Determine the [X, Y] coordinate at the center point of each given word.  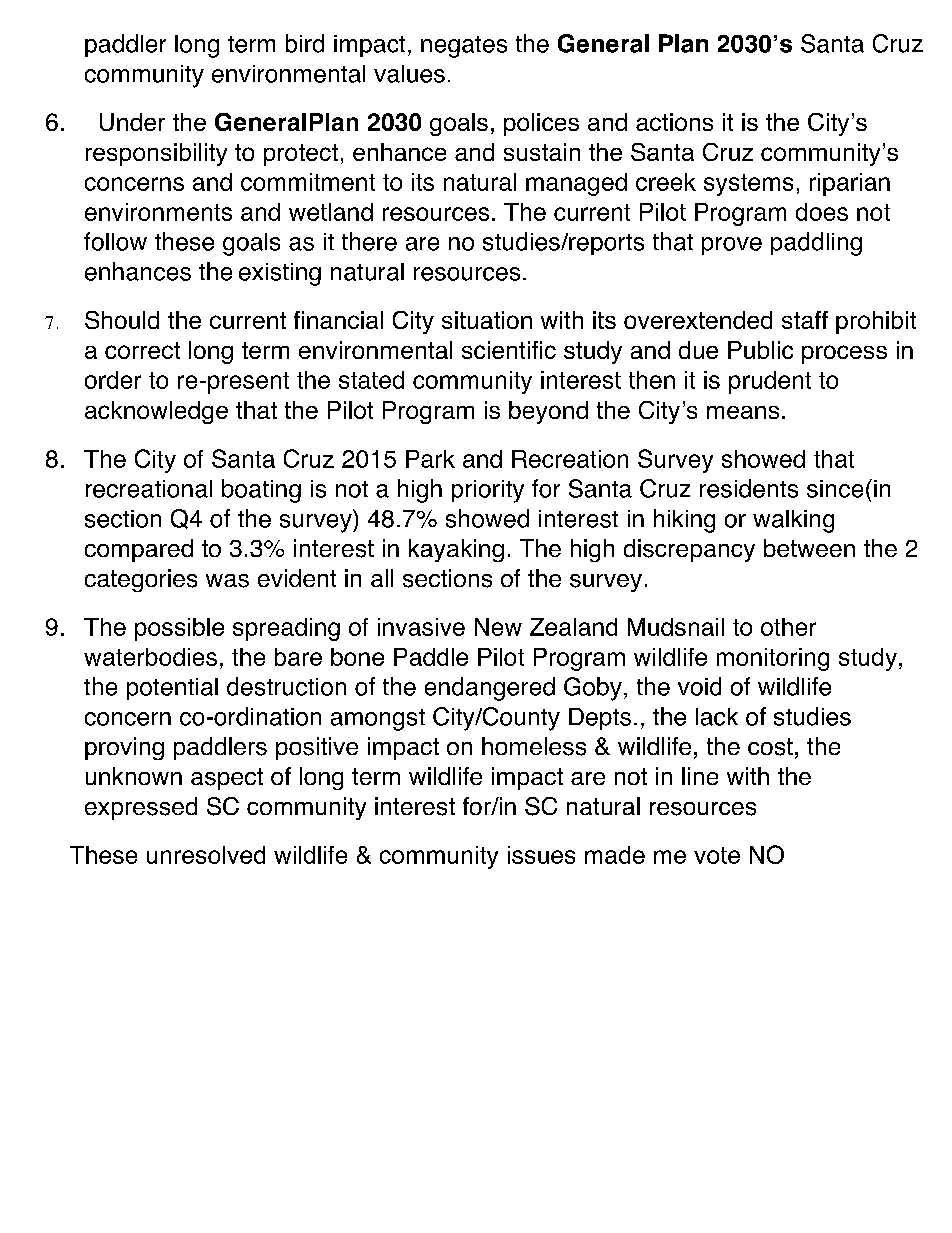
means [743, 412]
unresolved [206, 855]
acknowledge [156, 412]
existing [280, 274]
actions [674, 122]
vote [717, 855]
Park [430, 459]
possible [179, 629]
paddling [816, 244]
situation [487, 320]
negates [464, 47]
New [498, 627]
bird [305, 43]
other [788, 627]
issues [541, 855]
